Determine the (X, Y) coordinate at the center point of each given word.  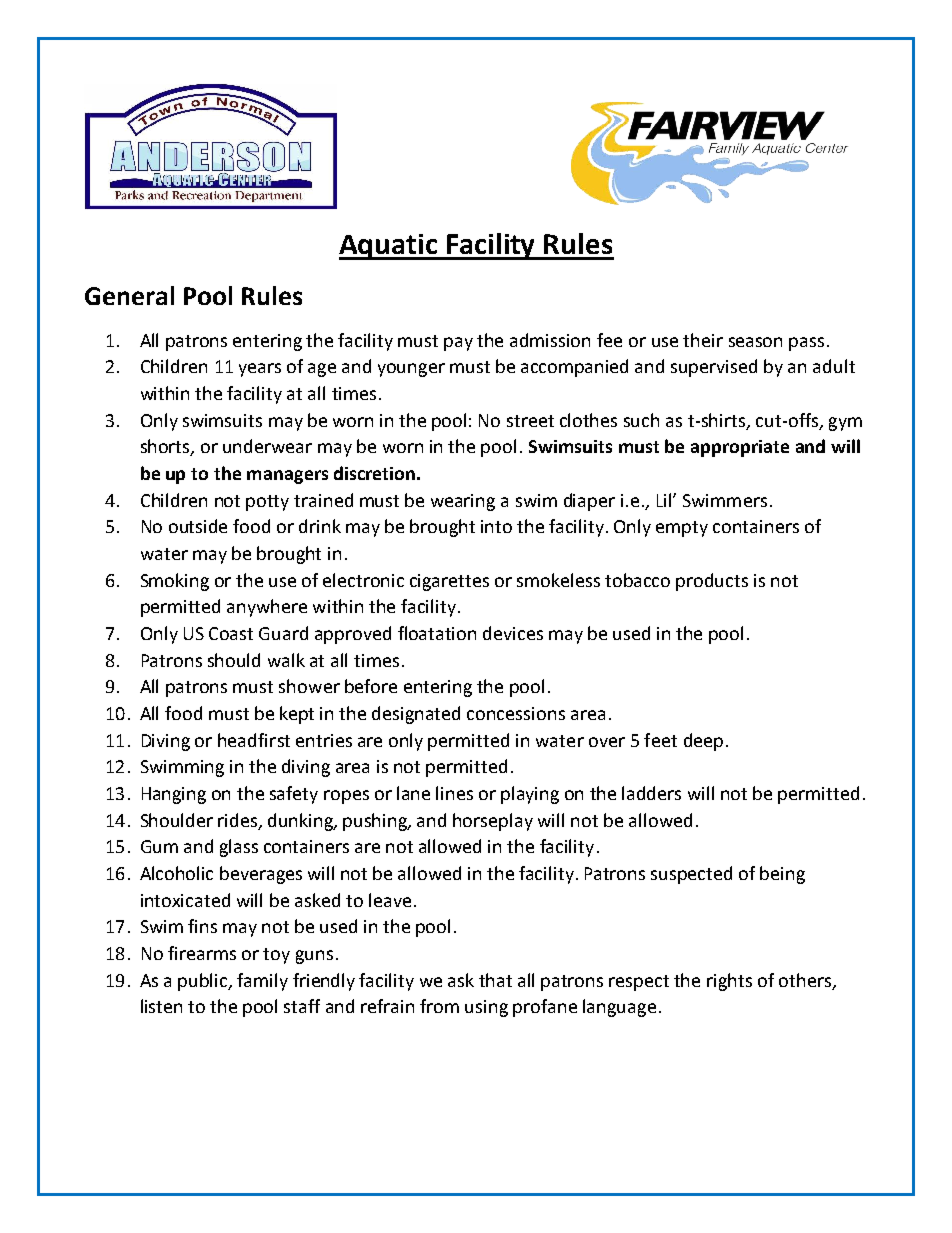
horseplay (493, 822)
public (204, 982)
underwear (267, 446)
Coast (231, 633)
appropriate (740, 448)
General (129, 295)
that (495, 980)
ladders (651, 793)
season (755, 342)
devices (513, 633)
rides (239, 821)
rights (729, 982)
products (712, 582)
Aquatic (389, 247)
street (530, 421)
